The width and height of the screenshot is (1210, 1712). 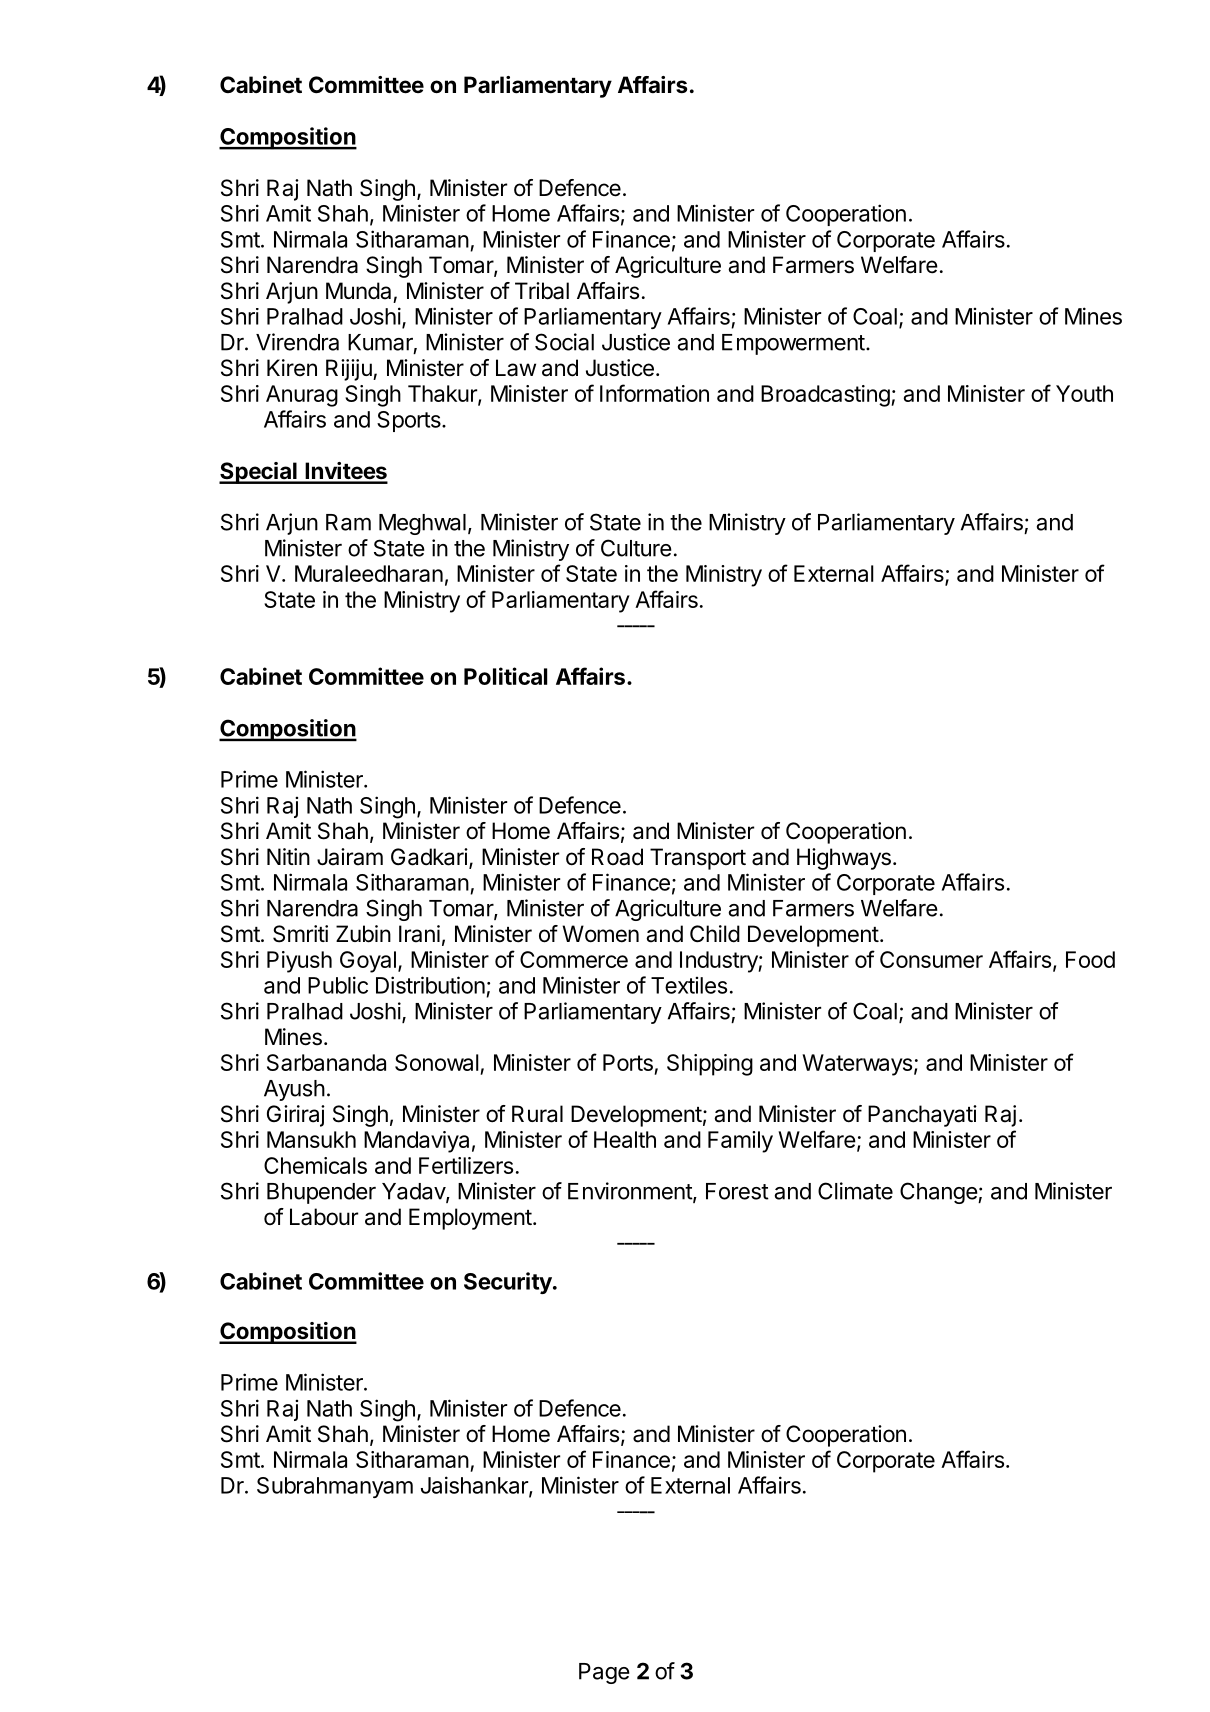 What do you see at coordinates (288, 856) in the screenshot?
I see `Nitin` at bounding box center [288, 856].
